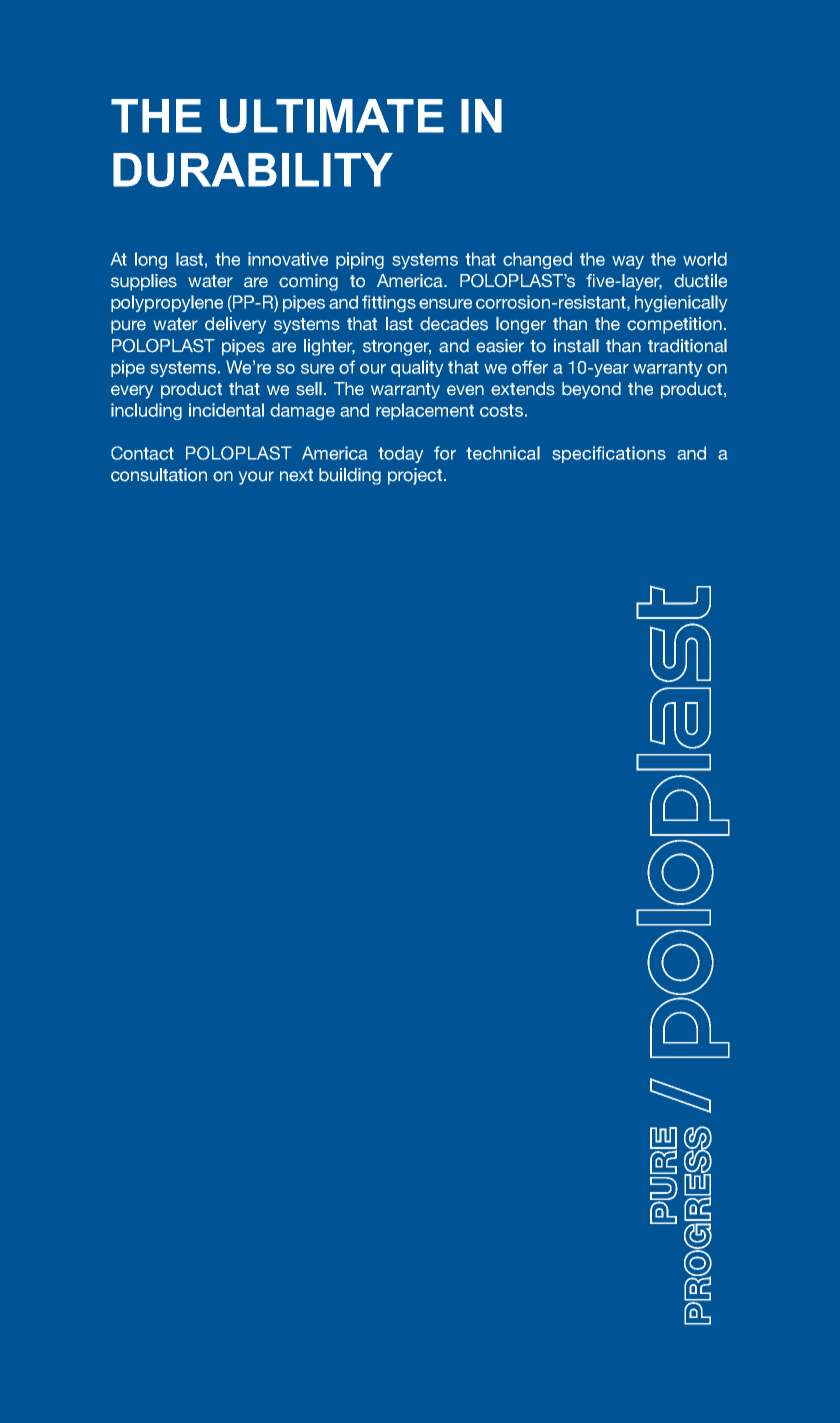  I want to click on DURABILITY, so click(253, 170).
